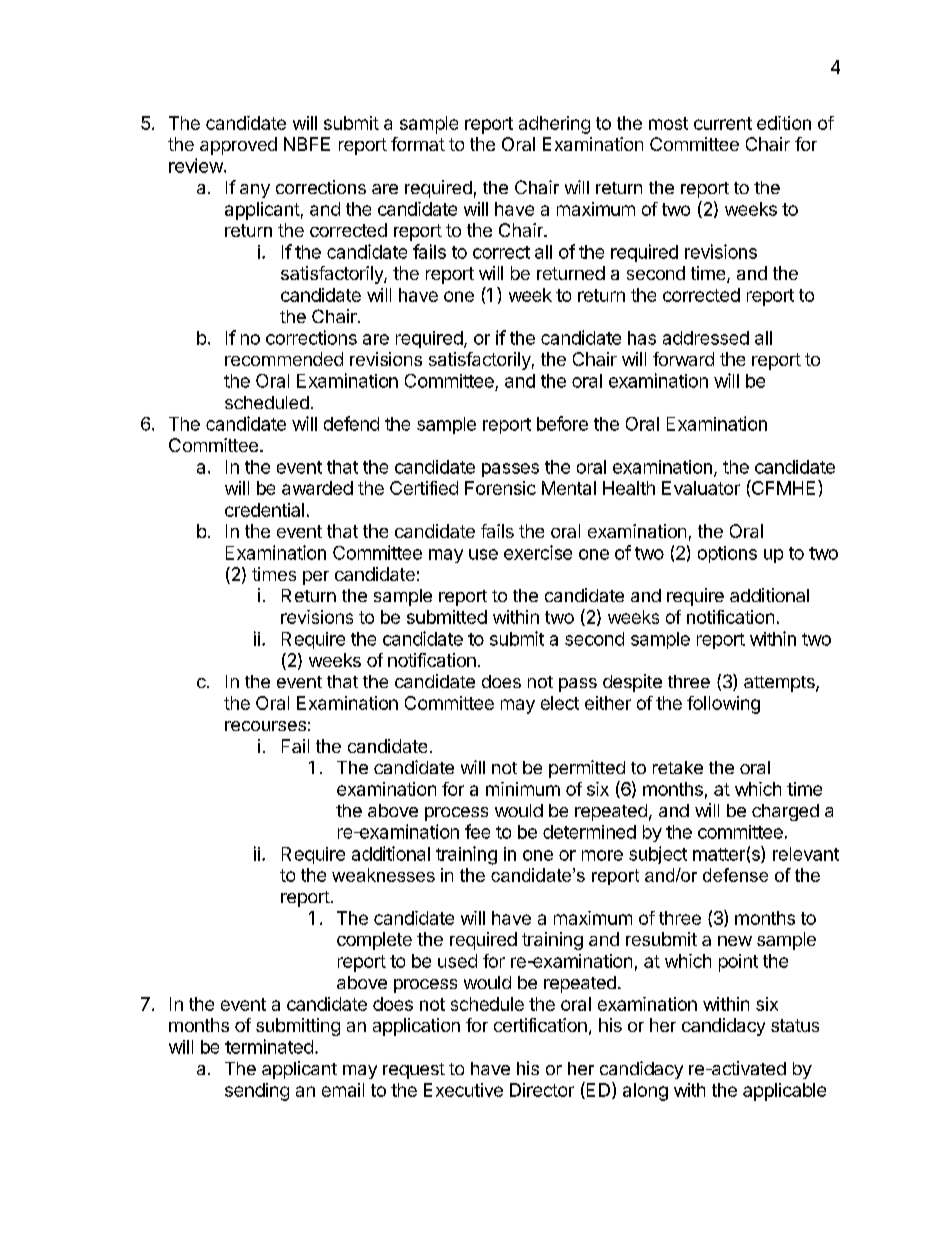 This document has width=952, height=1233. What do you see at coordinates (723, 123) in the document?
I see `current` at bounding box center [723, 123].
